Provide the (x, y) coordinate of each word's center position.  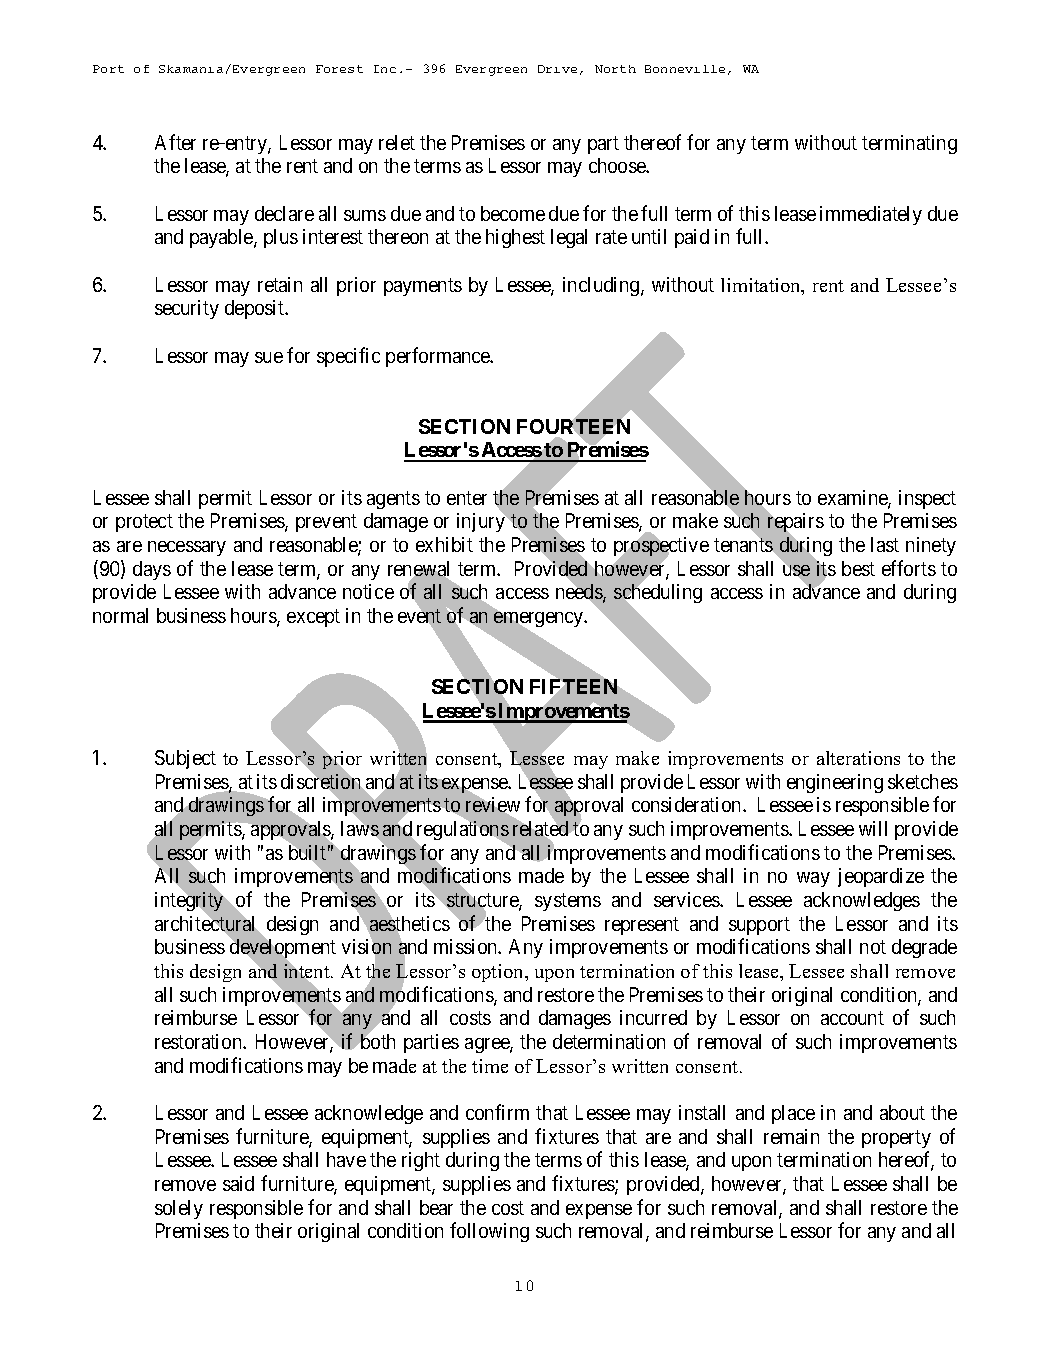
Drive (557, 69)
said (238, 1183)
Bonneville (685, 69)
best (858, 568)
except (313, 618)
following (489, 1232)
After (175, 142)
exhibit (444, 544)
